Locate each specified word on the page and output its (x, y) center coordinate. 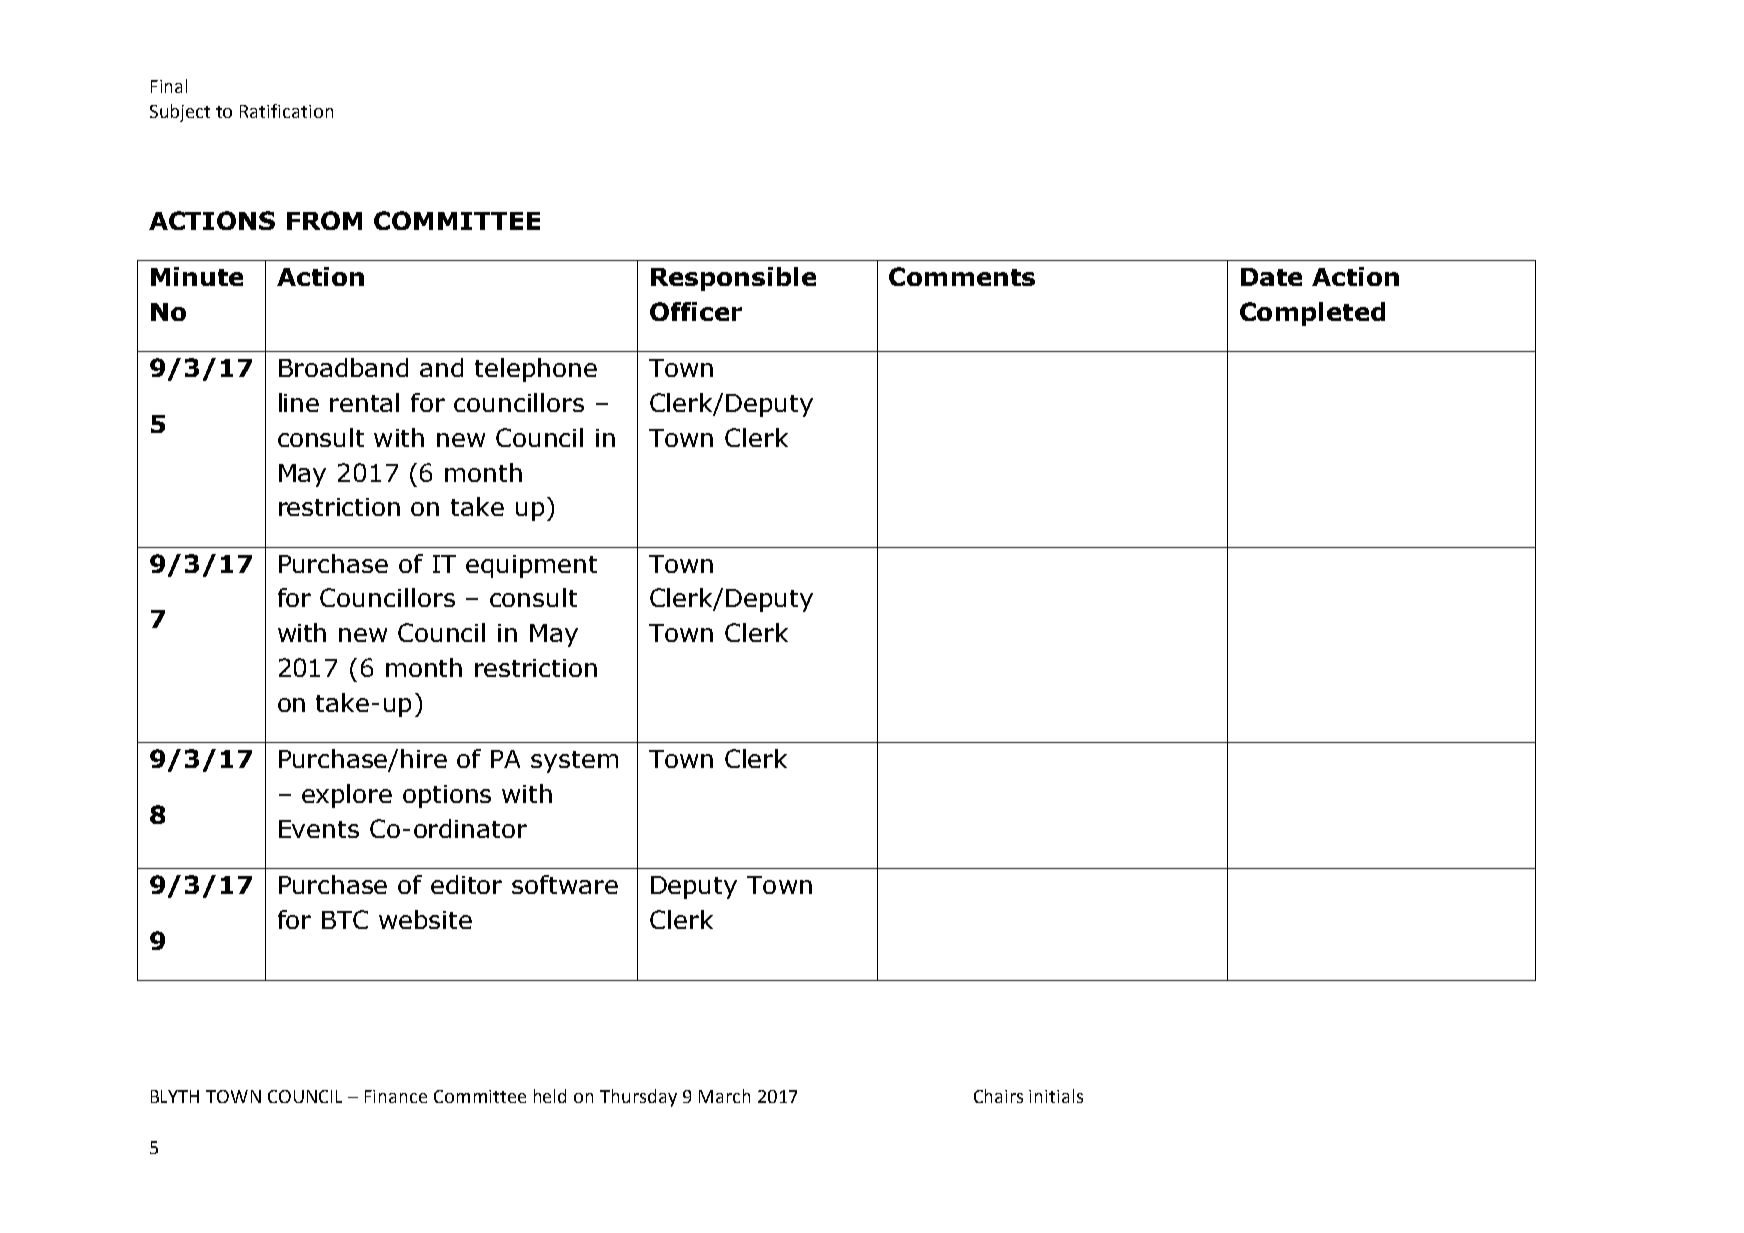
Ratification (286, 111)
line (299, 402)
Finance (396, 1096)
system (574, 762)
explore (347, 796)
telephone (536, 370)
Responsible (733, 279)
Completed (1312, 314)
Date (1271, 277)
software (565, 884)
